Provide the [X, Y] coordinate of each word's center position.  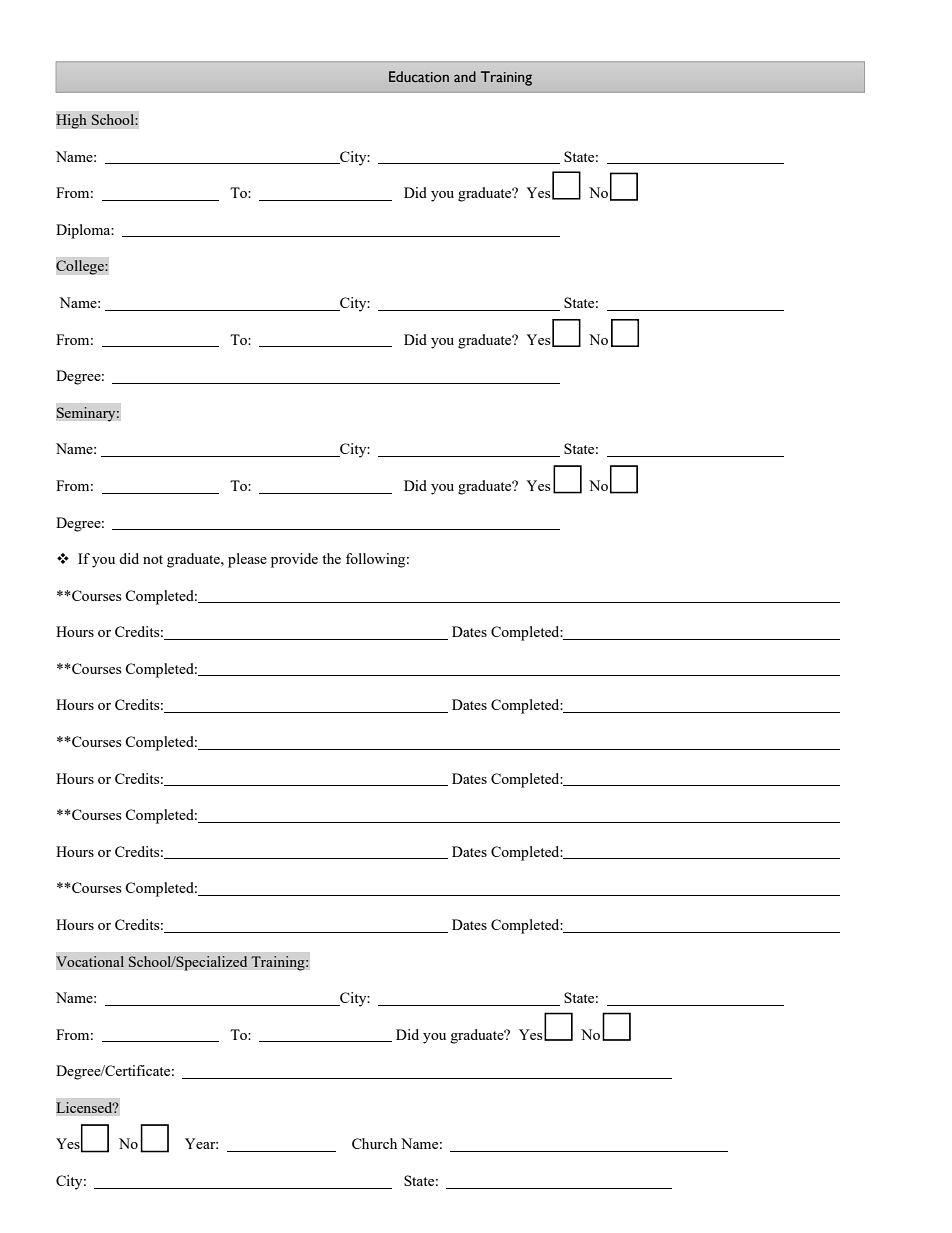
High [71, 121]
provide [294, 560]
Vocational [90, 961]
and [465, 76]
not [153, 559]
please [247, 560]
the [331, 558]
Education [419, 77]
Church [374, 1143]
